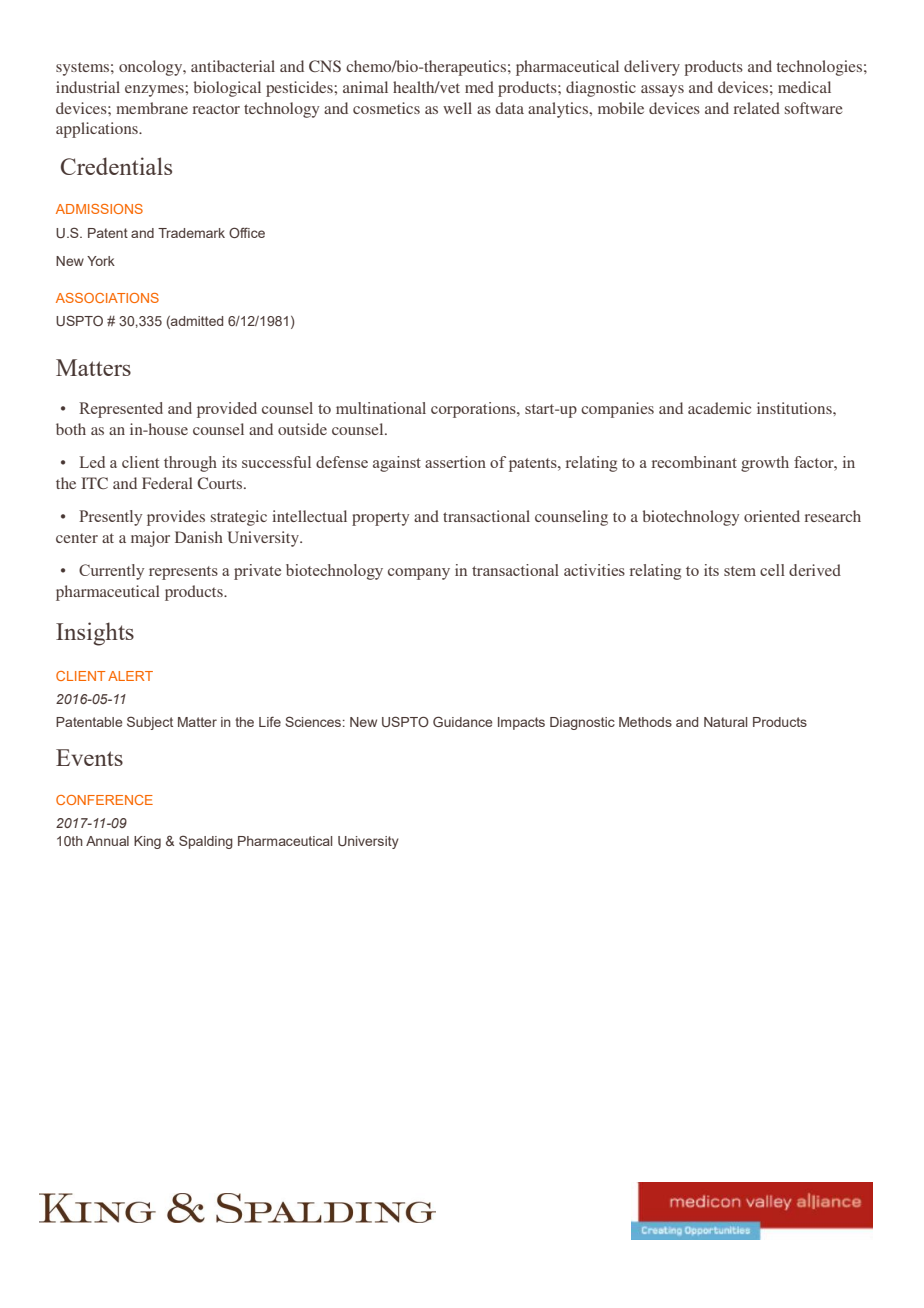 Image resolution: width=924 pixels, height=1308 pixels. What do you see at coordinates (147, 842) in the page?
I see `King` at bounding box center [147, 842].
